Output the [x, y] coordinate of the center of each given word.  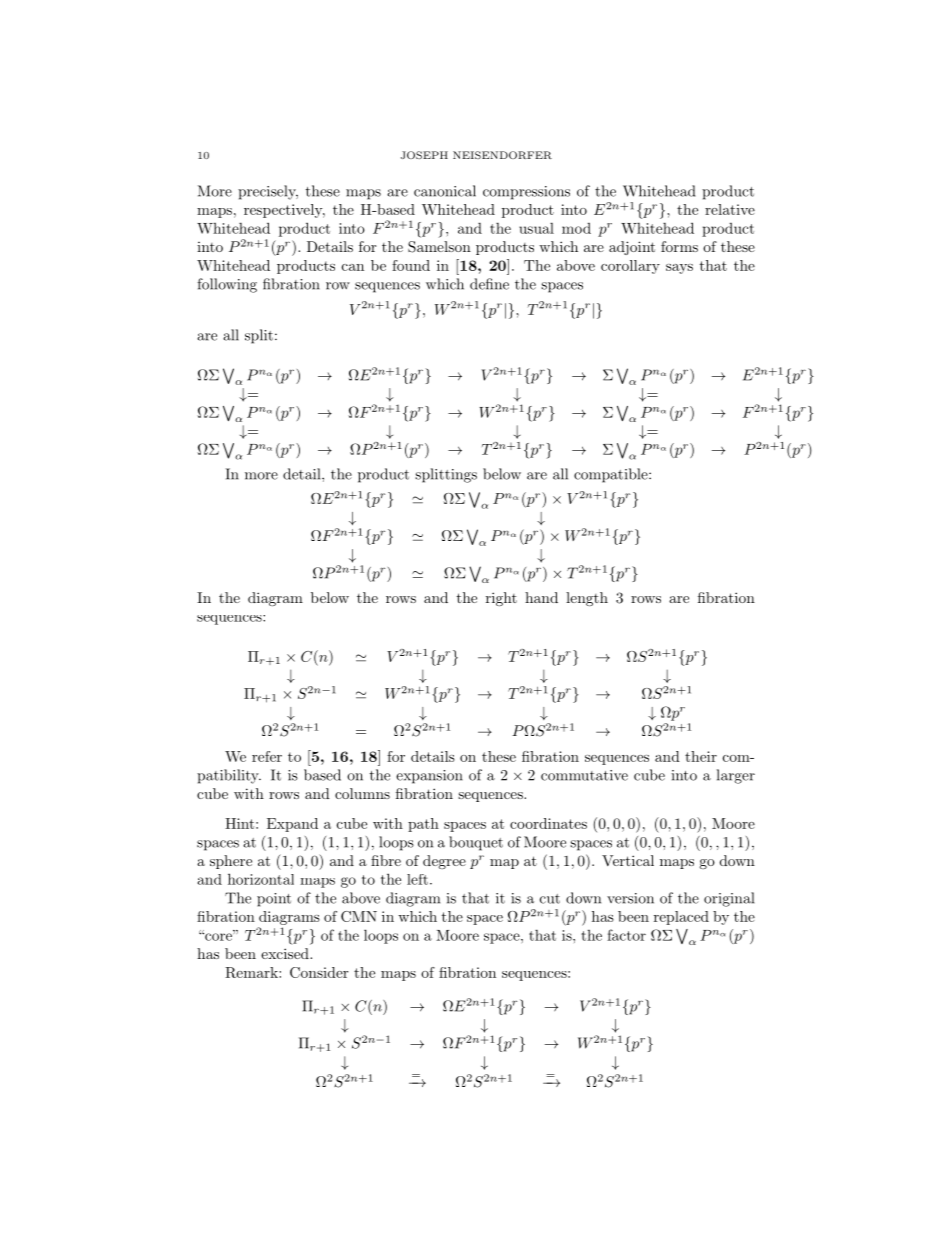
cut [550, 899]
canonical [445, 191]
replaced [681, 918]
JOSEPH [424, 155]
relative [730, 209]
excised [286, 953]
